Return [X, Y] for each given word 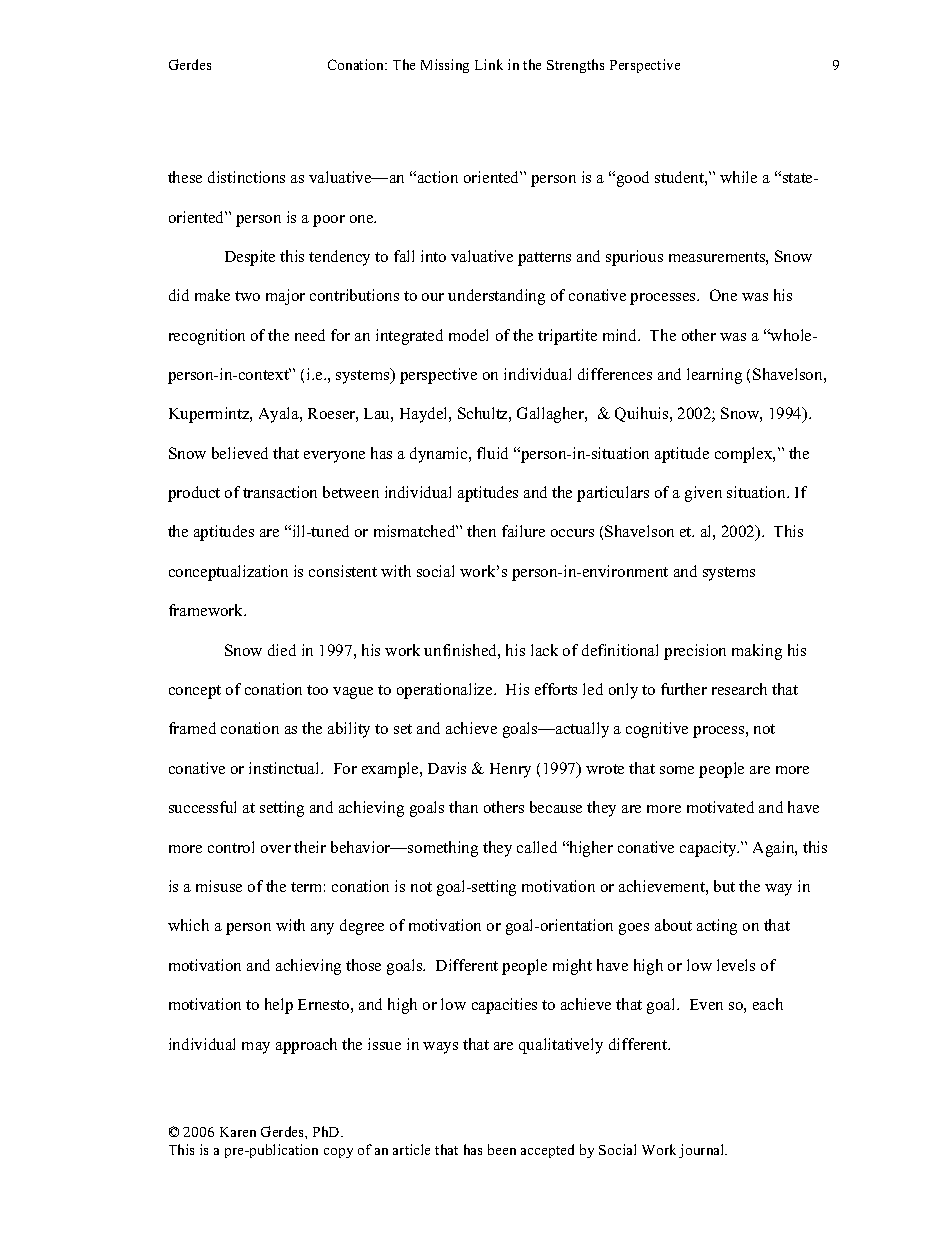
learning [714, 376]
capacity [709, 849]
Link [489, 64]
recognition [207, 337]
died [282, 650]
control [231, 847]
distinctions [246, 177]
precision [695, 652]
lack [544, 650]
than [463, 807]
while [738, 177]
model [468, 335]
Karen [238, 1132]
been [502, 1149]
